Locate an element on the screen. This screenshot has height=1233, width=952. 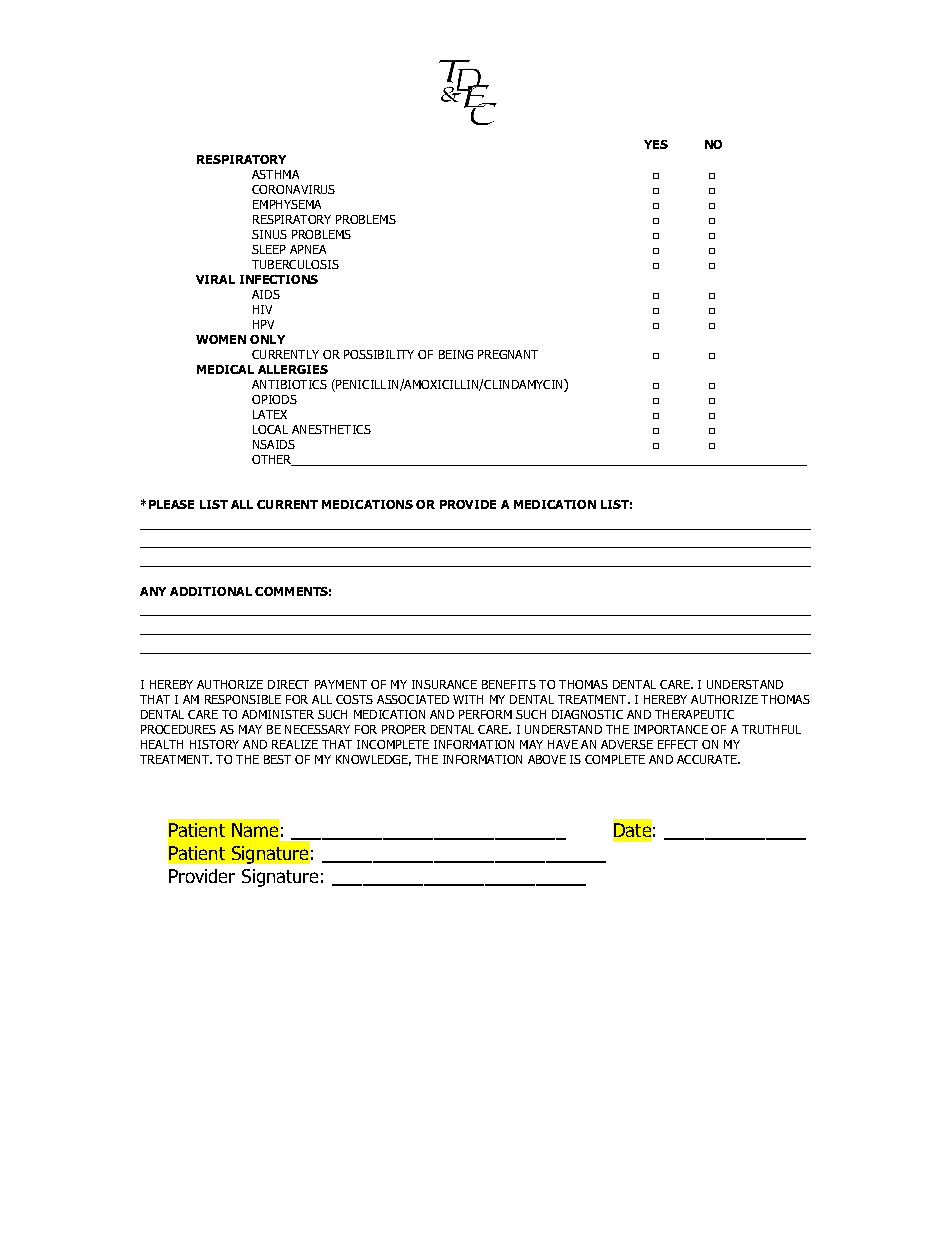
ASTHMA is located at coordinates (275, 174).
